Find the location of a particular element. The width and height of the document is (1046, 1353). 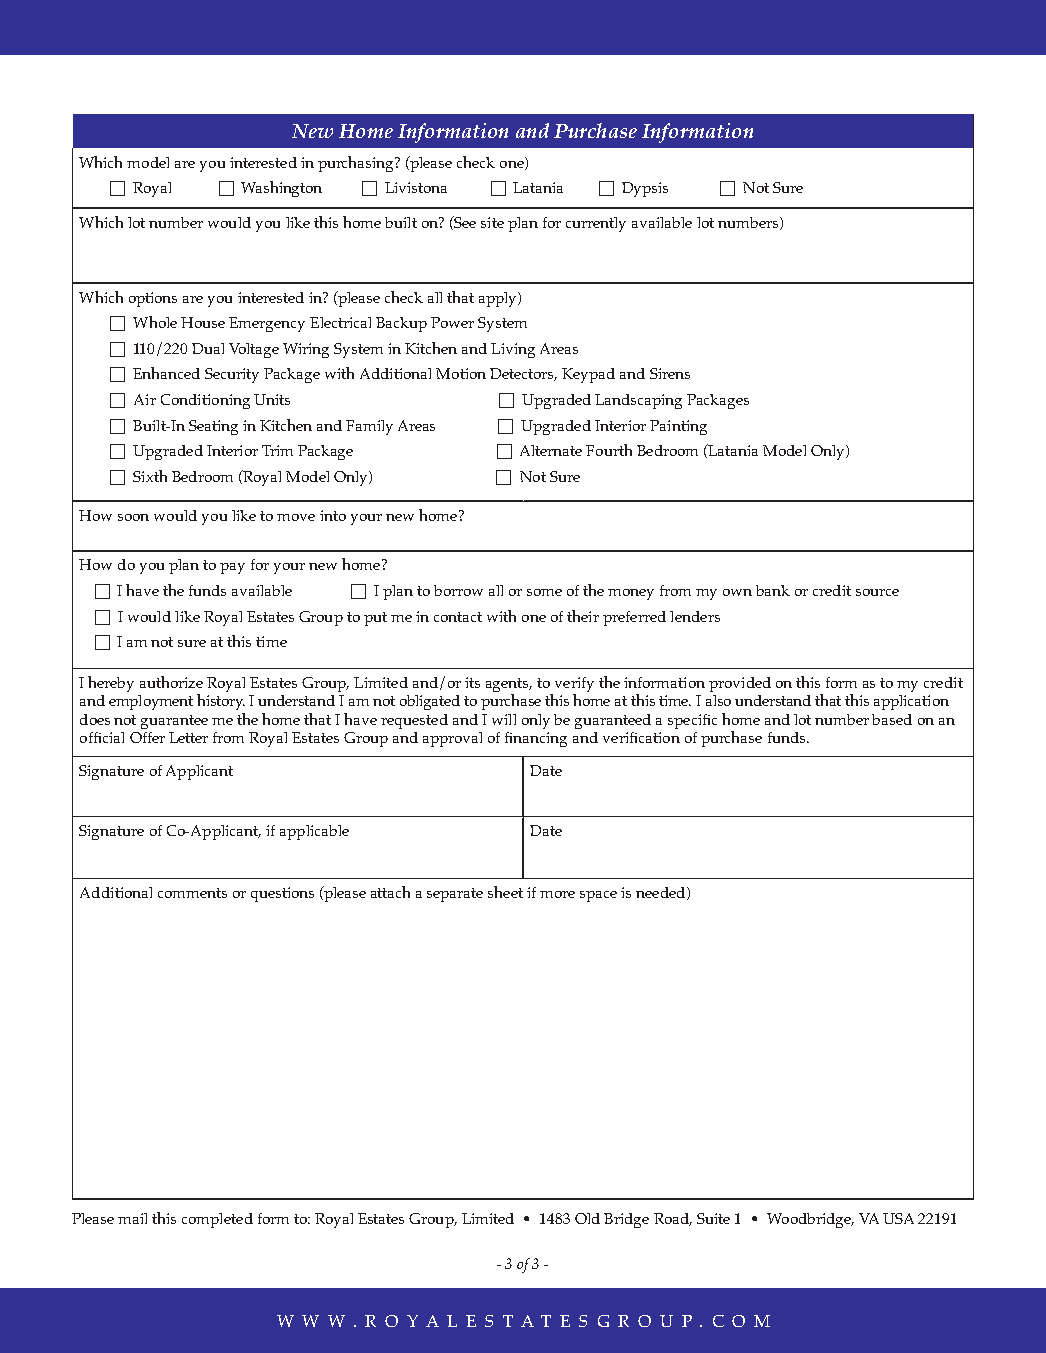

Dypsis is located at coordinates (645, 189).
